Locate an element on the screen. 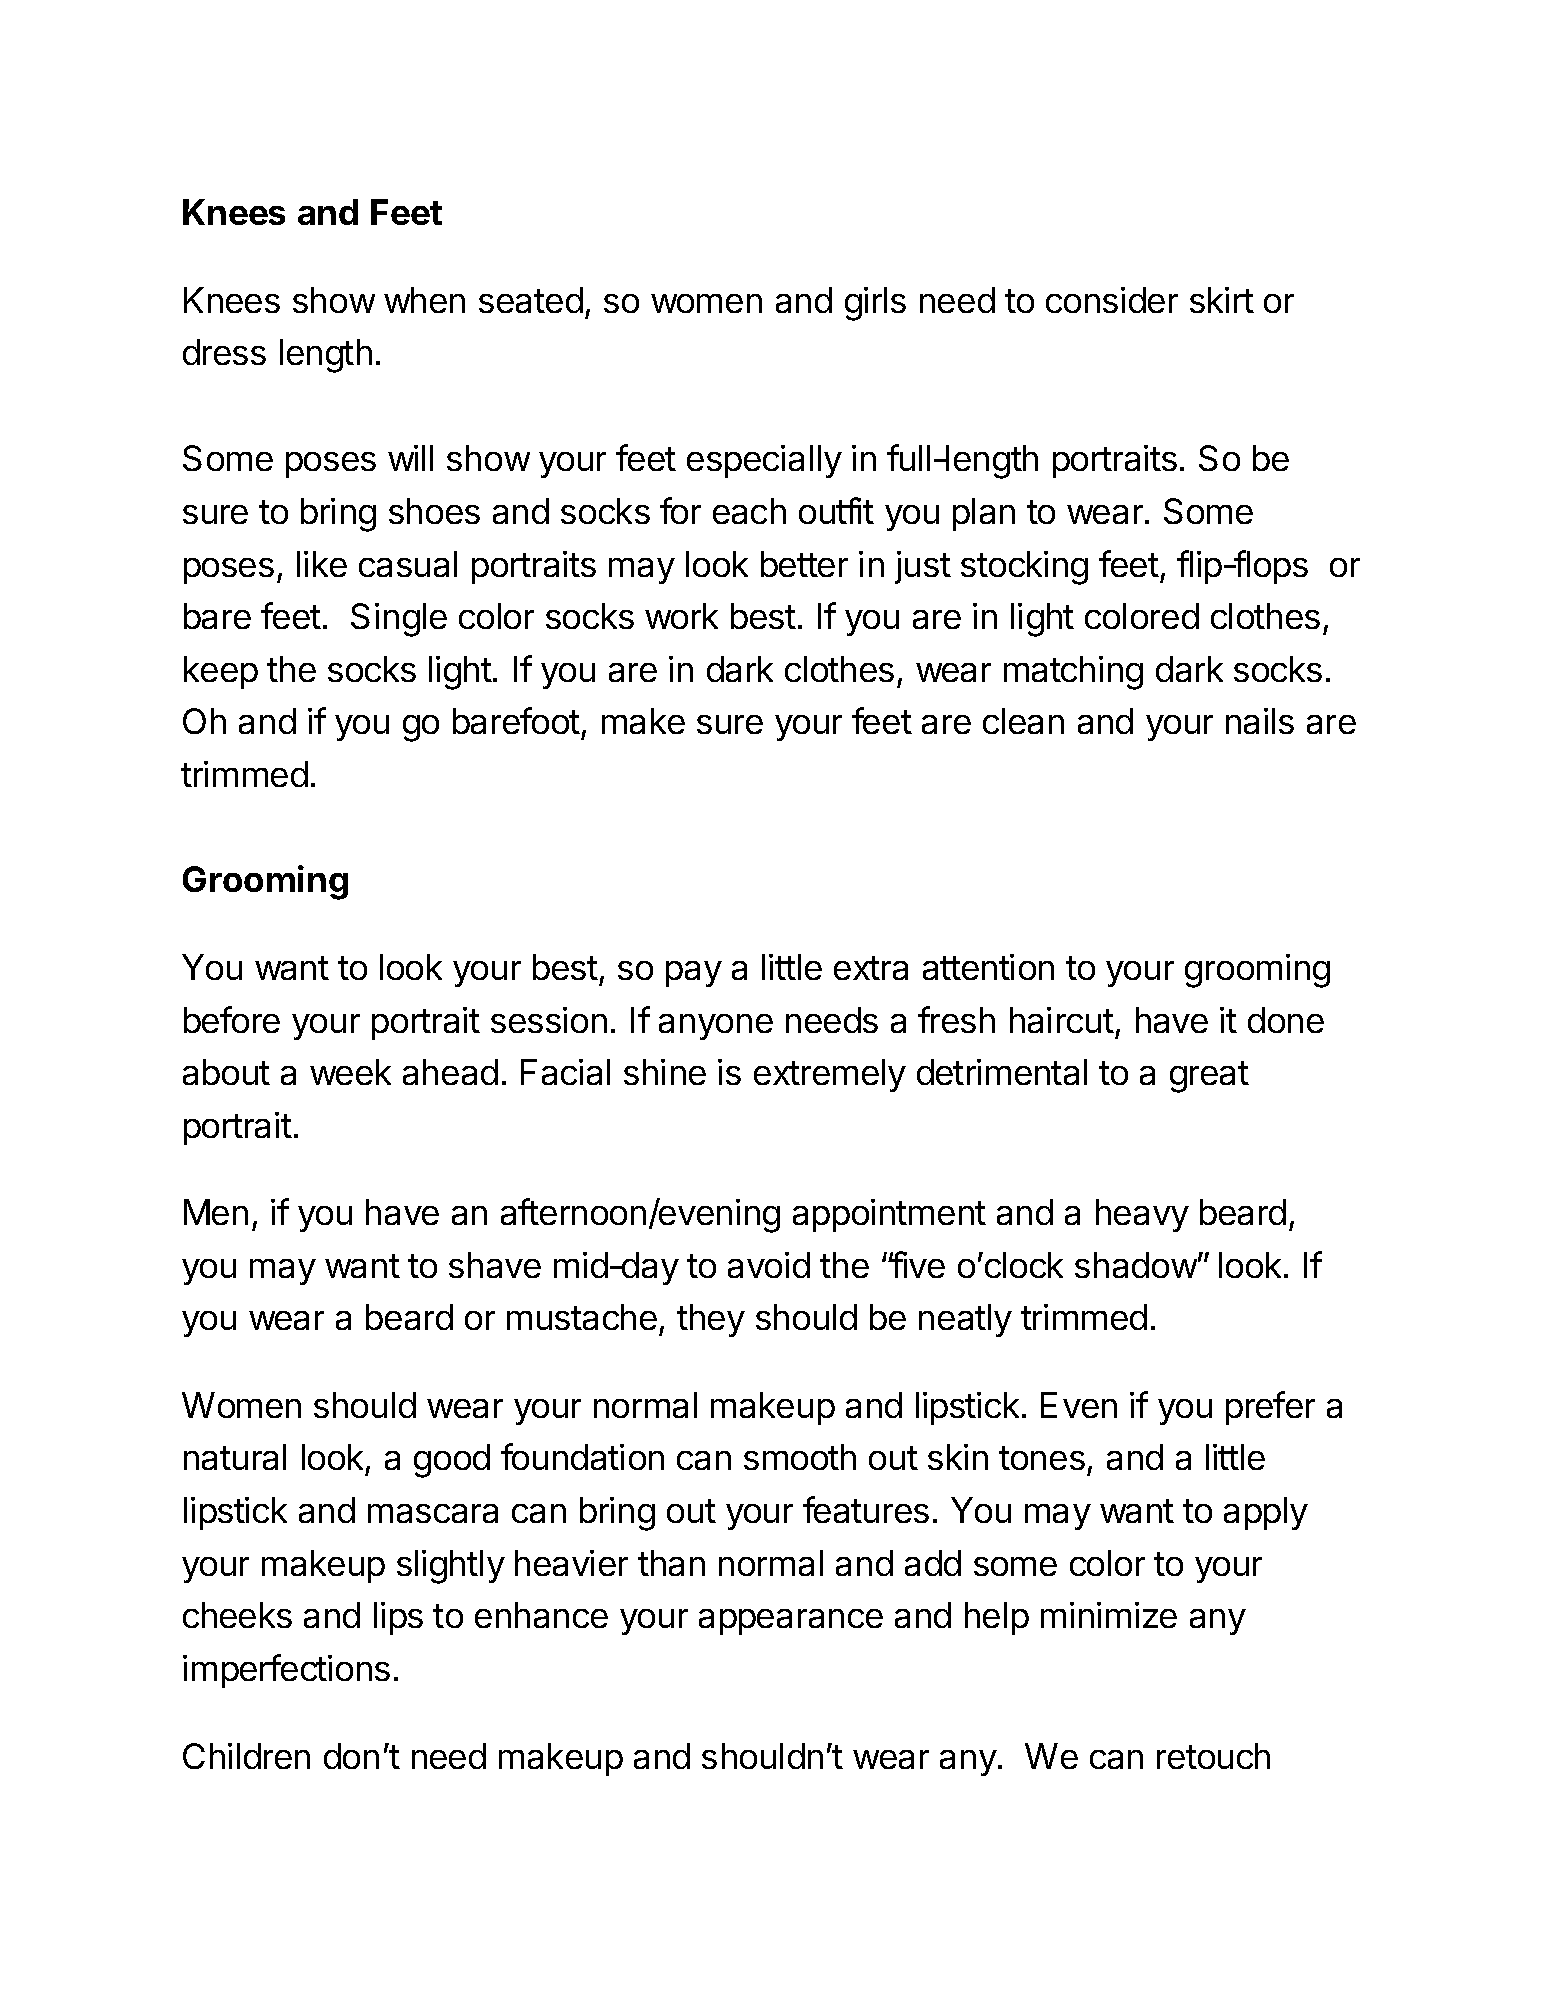 This screenshot has width=1543, height=1996. work is located at coordinates (681, 616).
